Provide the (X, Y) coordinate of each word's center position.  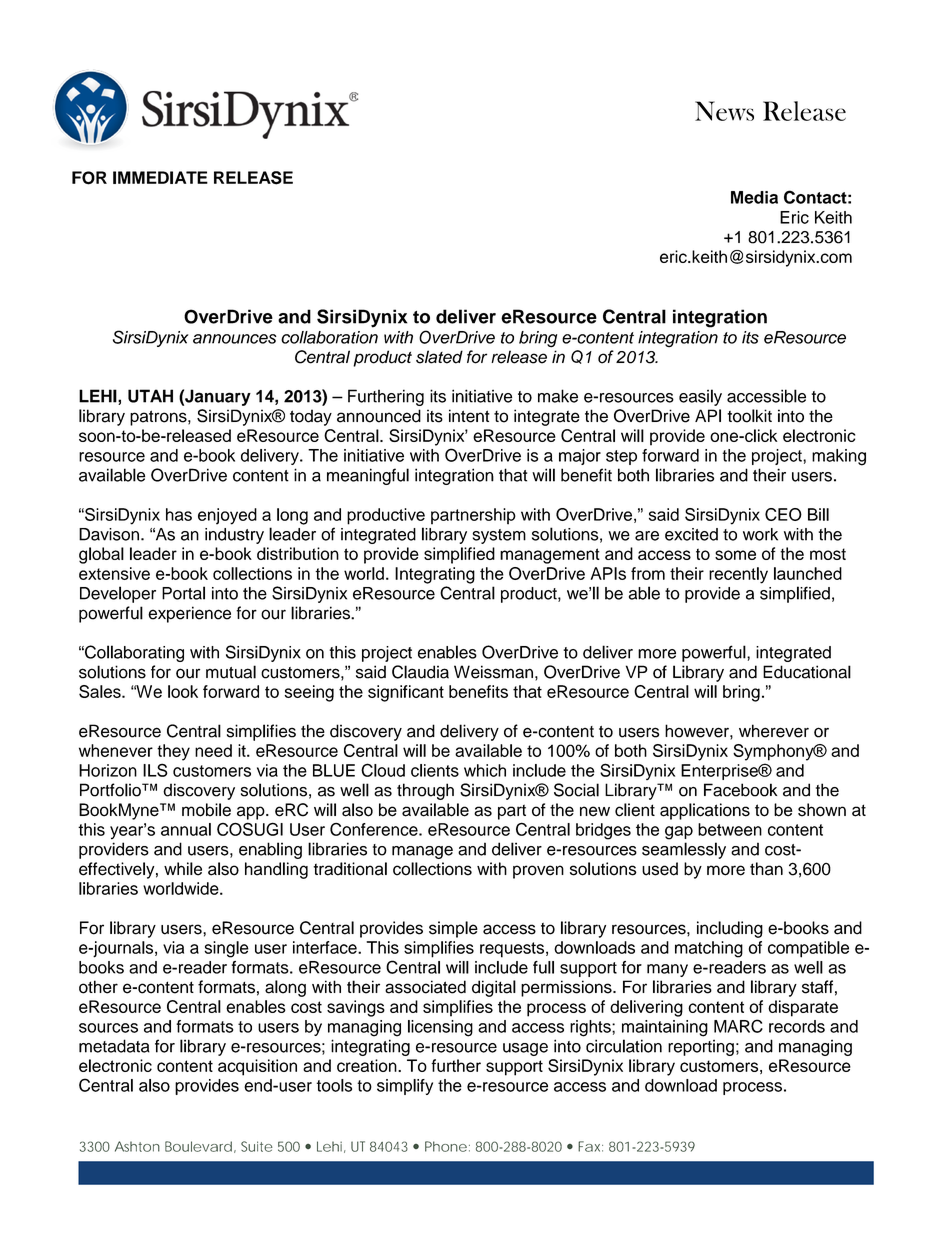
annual (186, 829)
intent (469, 416)
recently (738, 575)
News (724, 111)
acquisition (257, 1067)
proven (538, 872)
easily (700, 397)
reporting (701, 1047)
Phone (446, 1146)
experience (189, 614)
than (766, 869)
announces (235, 339)
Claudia (420, 672)
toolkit (749, 416)
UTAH (150, 396)
